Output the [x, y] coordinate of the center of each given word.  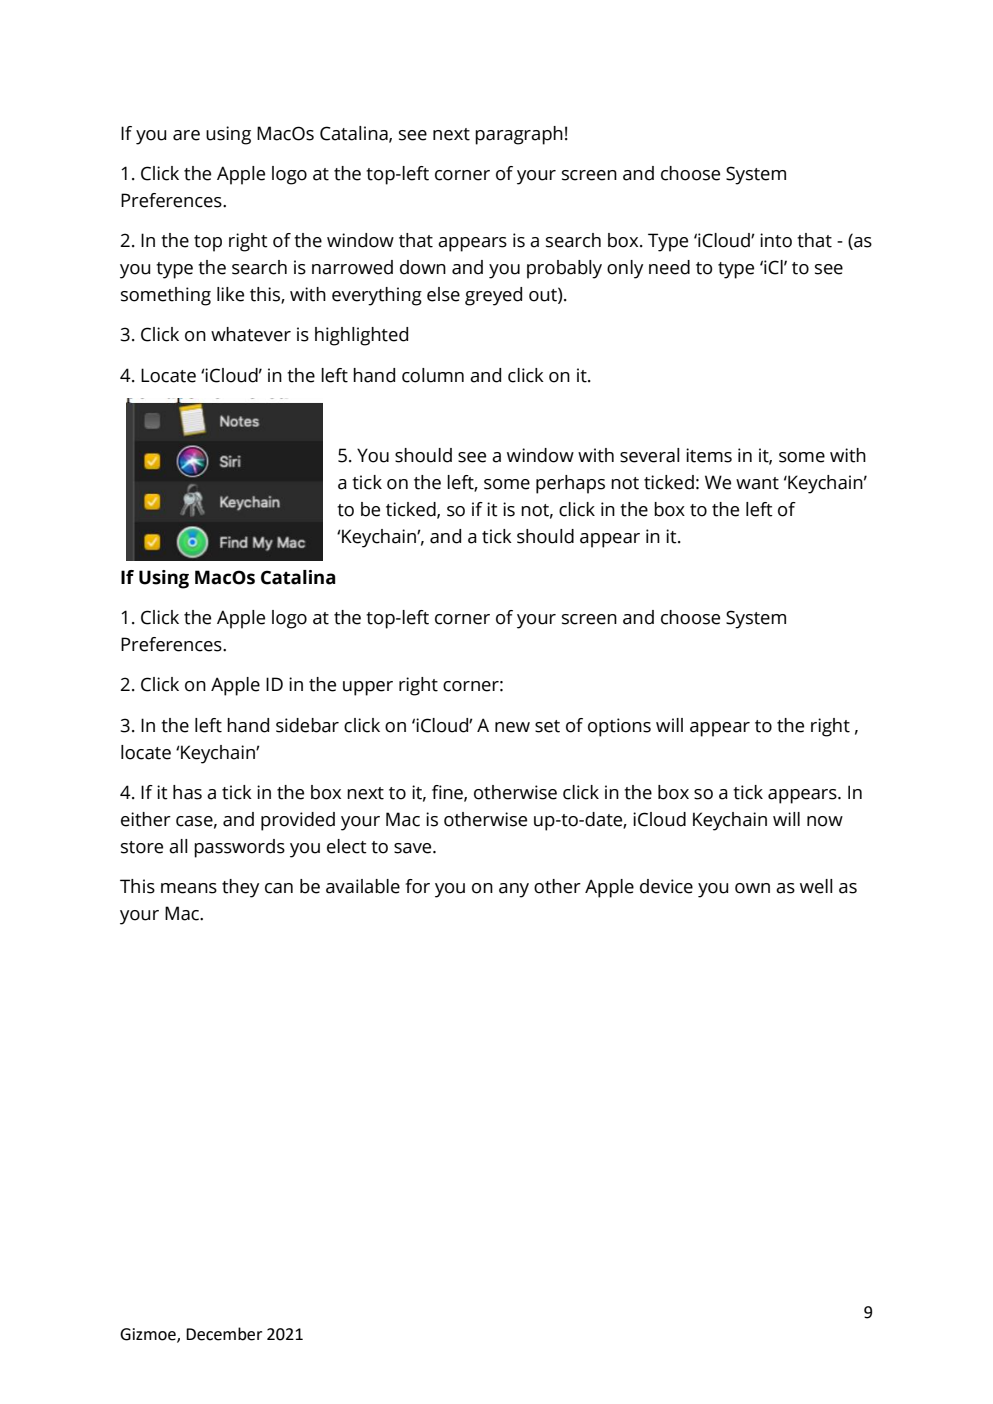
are [186, 135]
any [514, 890]
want [757, 483]
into [776, 240]
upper [368, 688]
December [224, 1334]
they [240, 888]
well [816, 886]
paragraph [519, 135]
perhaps [570, 484]
